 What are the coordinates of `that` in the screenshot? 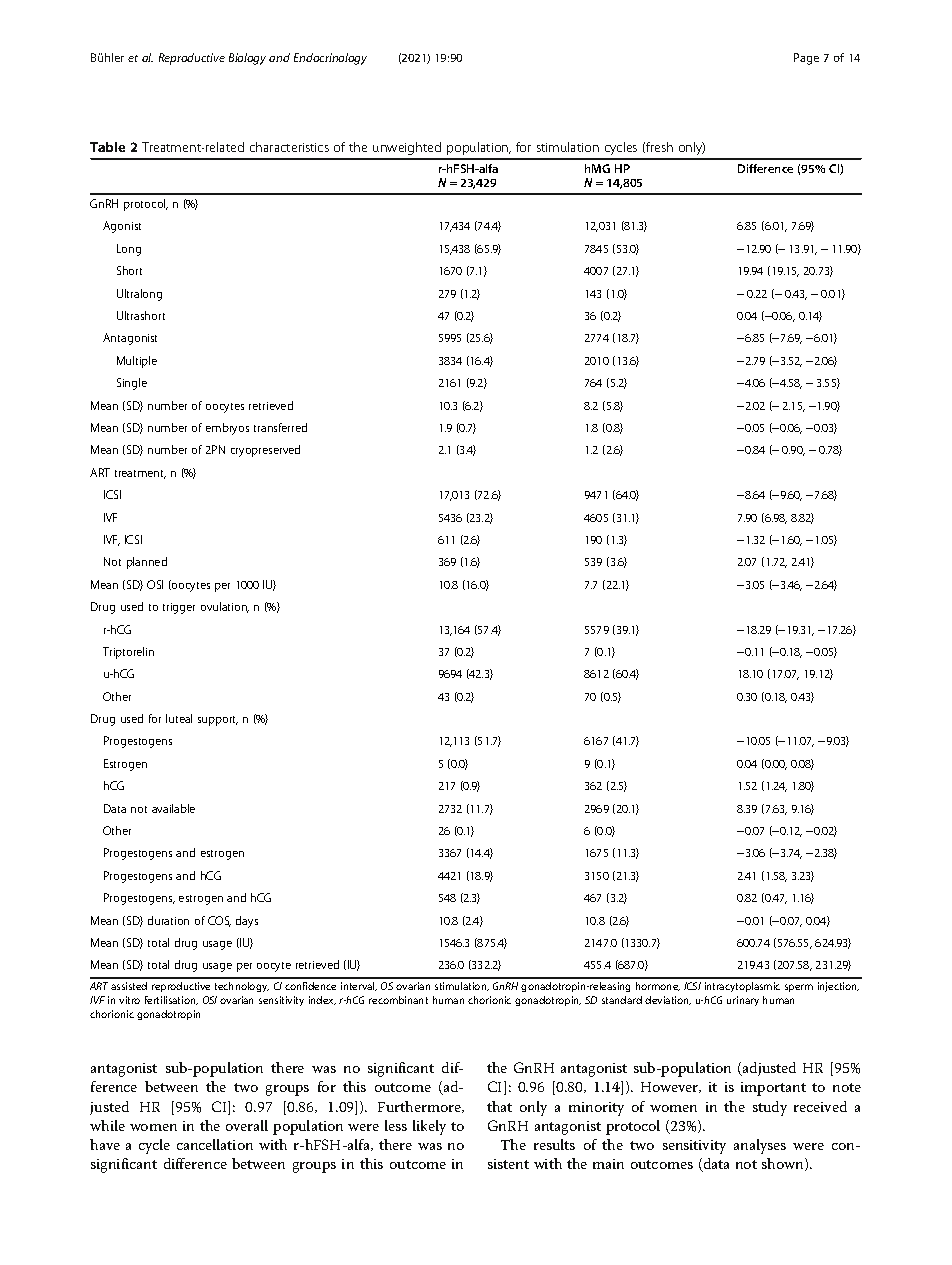 It's located at (499, 1106).
